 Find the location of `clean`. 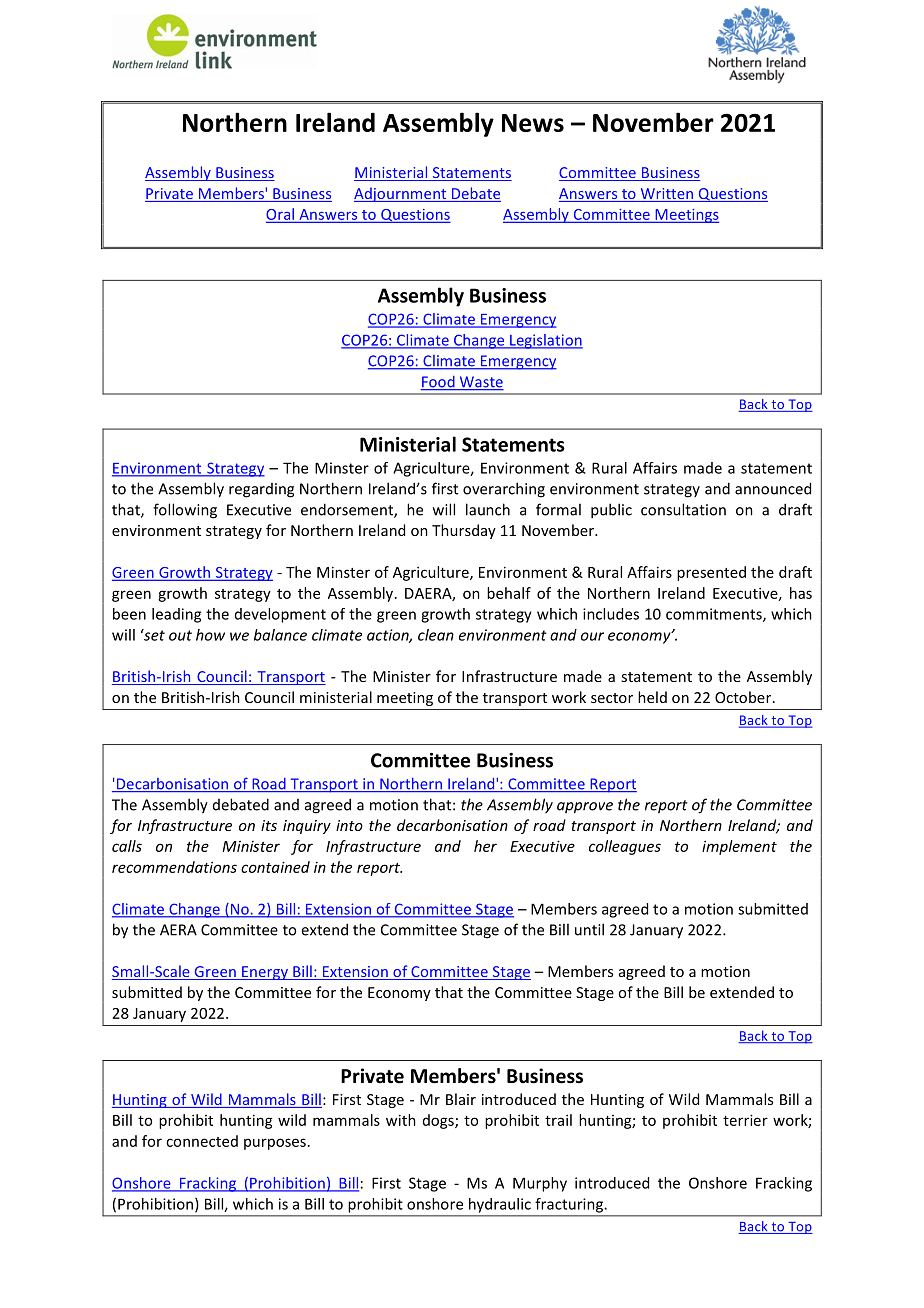

clean is located at coordinates (436, 635).
